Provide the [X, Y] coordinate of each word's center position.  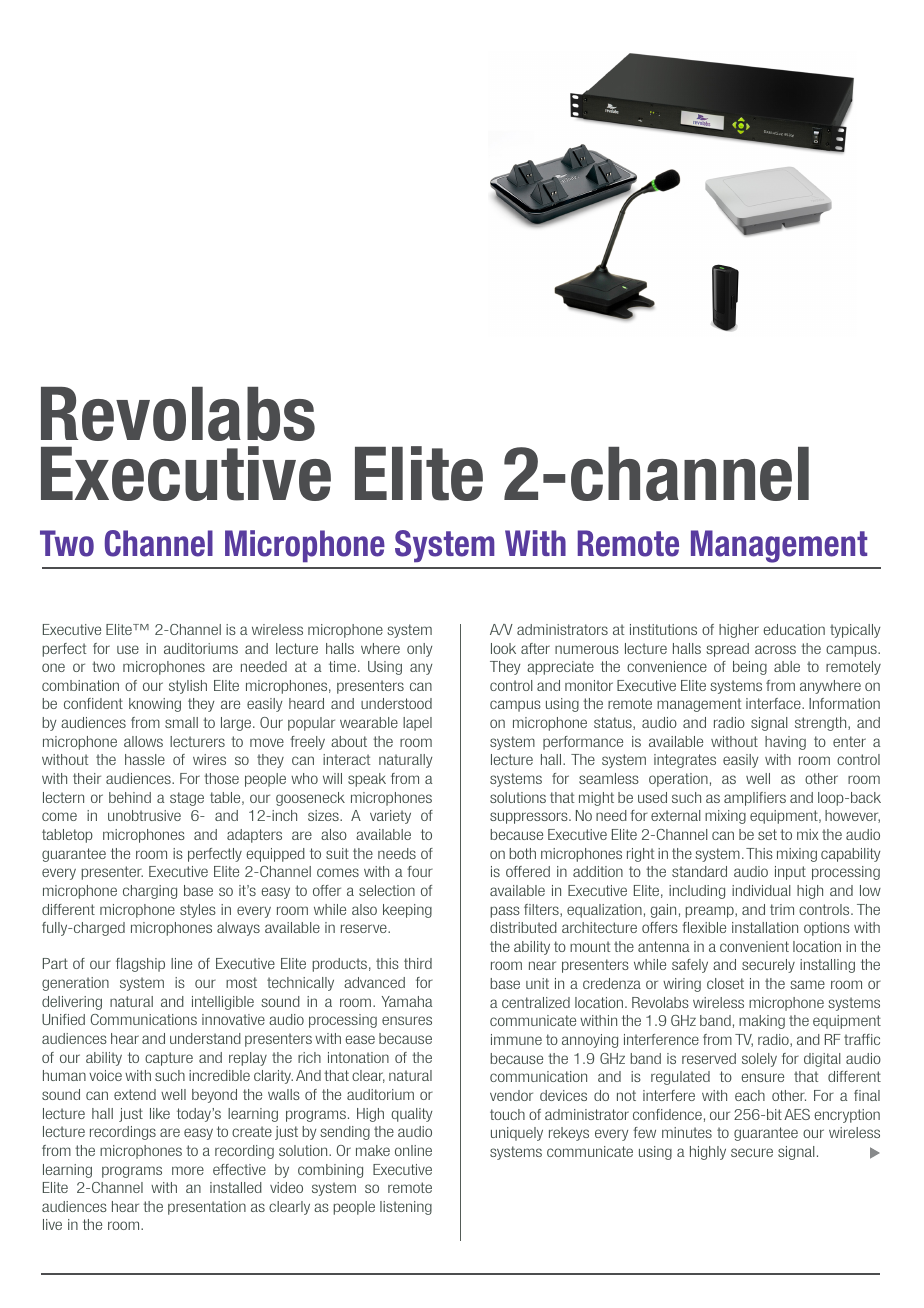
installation [765, 927]
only [420, 650]
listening [406, 1208]
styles [198, 911]
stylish [188, 687]
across [775, 649]
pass [505, 912]
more [188, 1170]
